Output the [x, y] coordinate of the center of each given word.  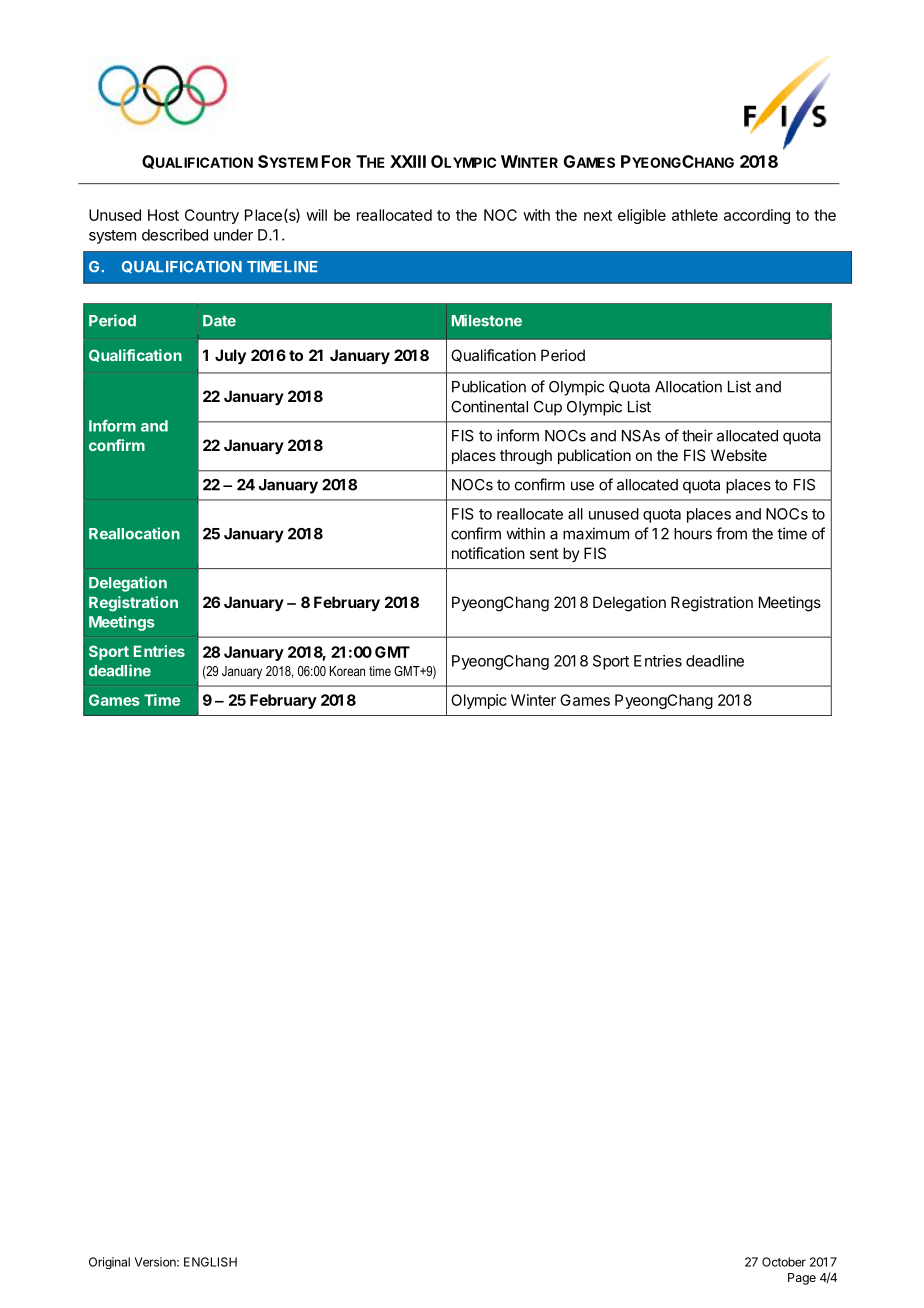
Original [109, 1263]
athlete [695, 215]
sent [544, 553]
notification [488, 553]
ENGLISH [210, 1262]
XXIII [408, 161]
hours [693, 534]
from [731, 533]
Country [212, 216]
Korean [347, 671]
